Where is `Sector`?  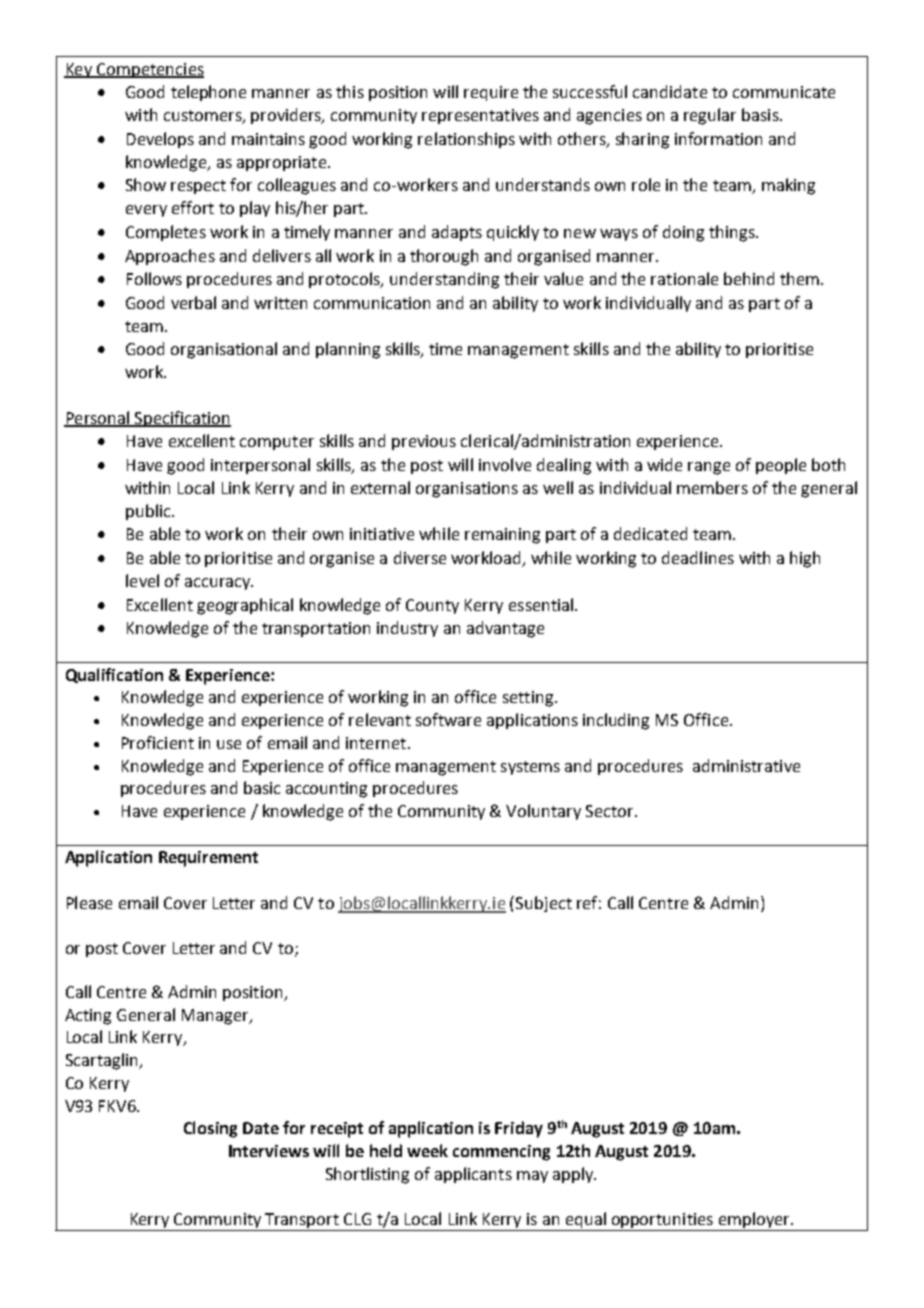
Sector is located at coordinates (611, 811).
